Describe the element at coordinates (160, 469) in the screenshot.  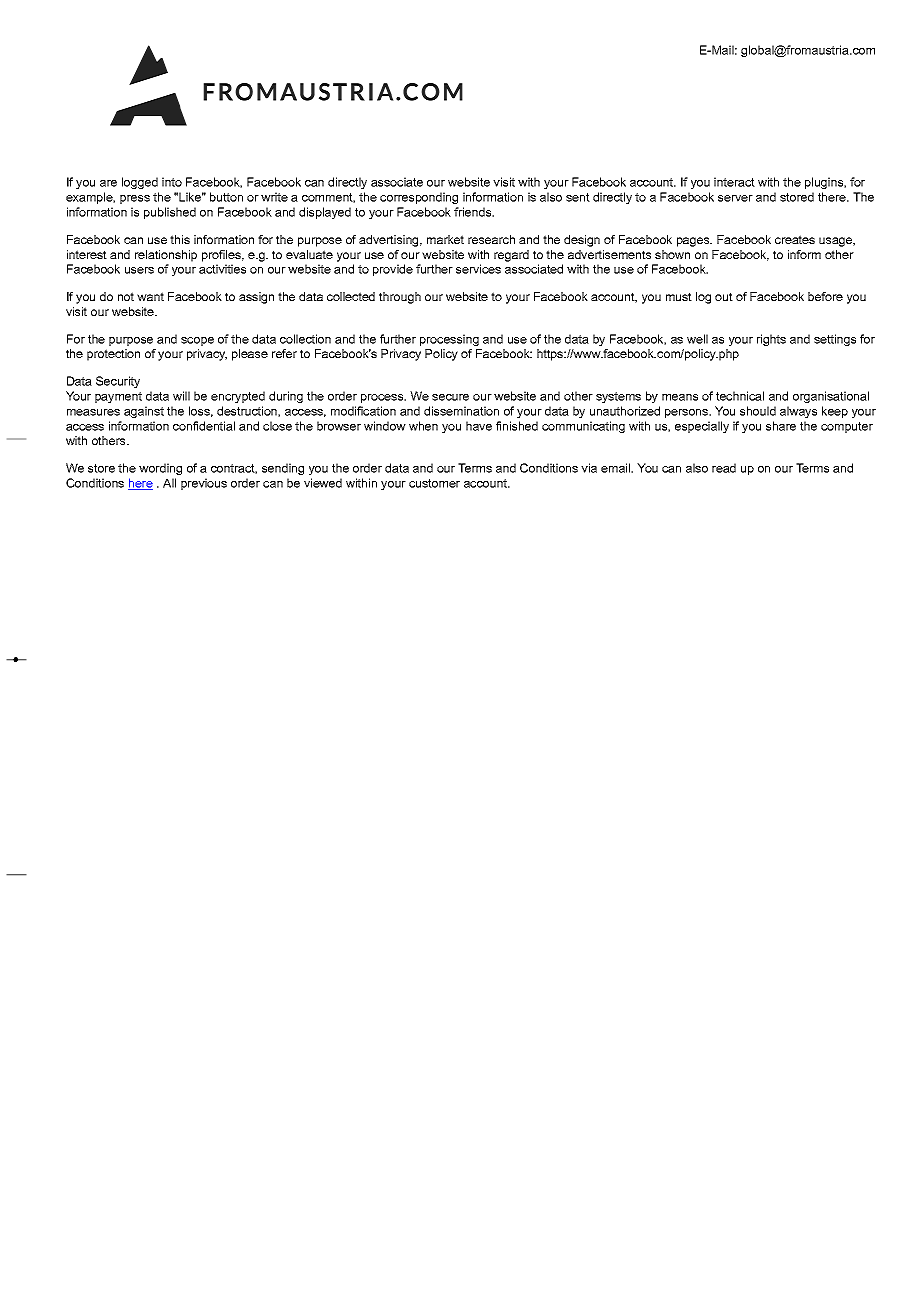
I see `wording` at that location.
